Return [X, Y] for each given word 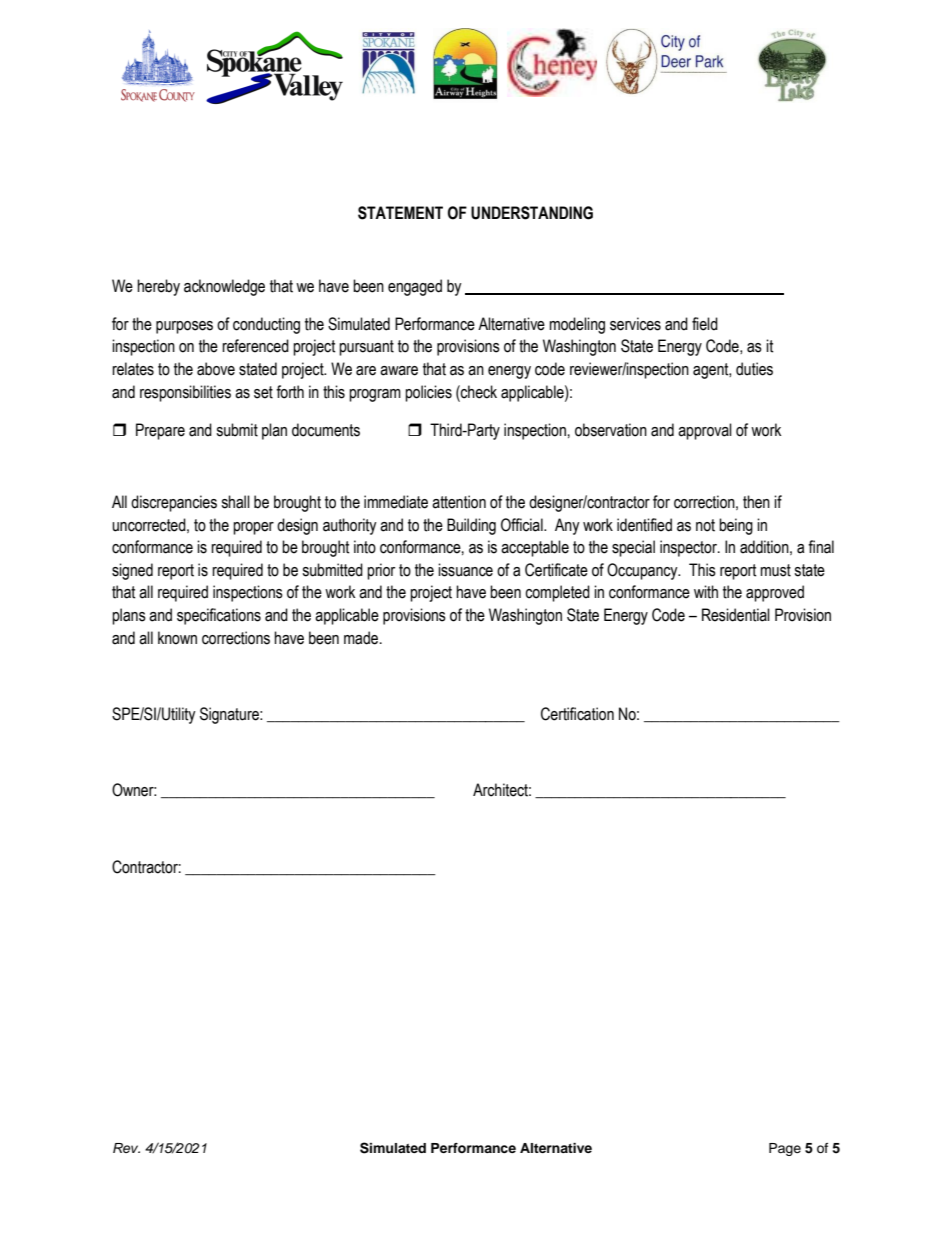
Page [785, 1149]
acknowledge [224, 287]
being [736, 526]
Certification [577, 714]
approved [775, 593]
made [362, 638]
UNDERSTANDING [532, 213]
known [177, 638]
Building [471, 526]
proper [253, 528]
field [705, 324]
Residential [736, 615]
